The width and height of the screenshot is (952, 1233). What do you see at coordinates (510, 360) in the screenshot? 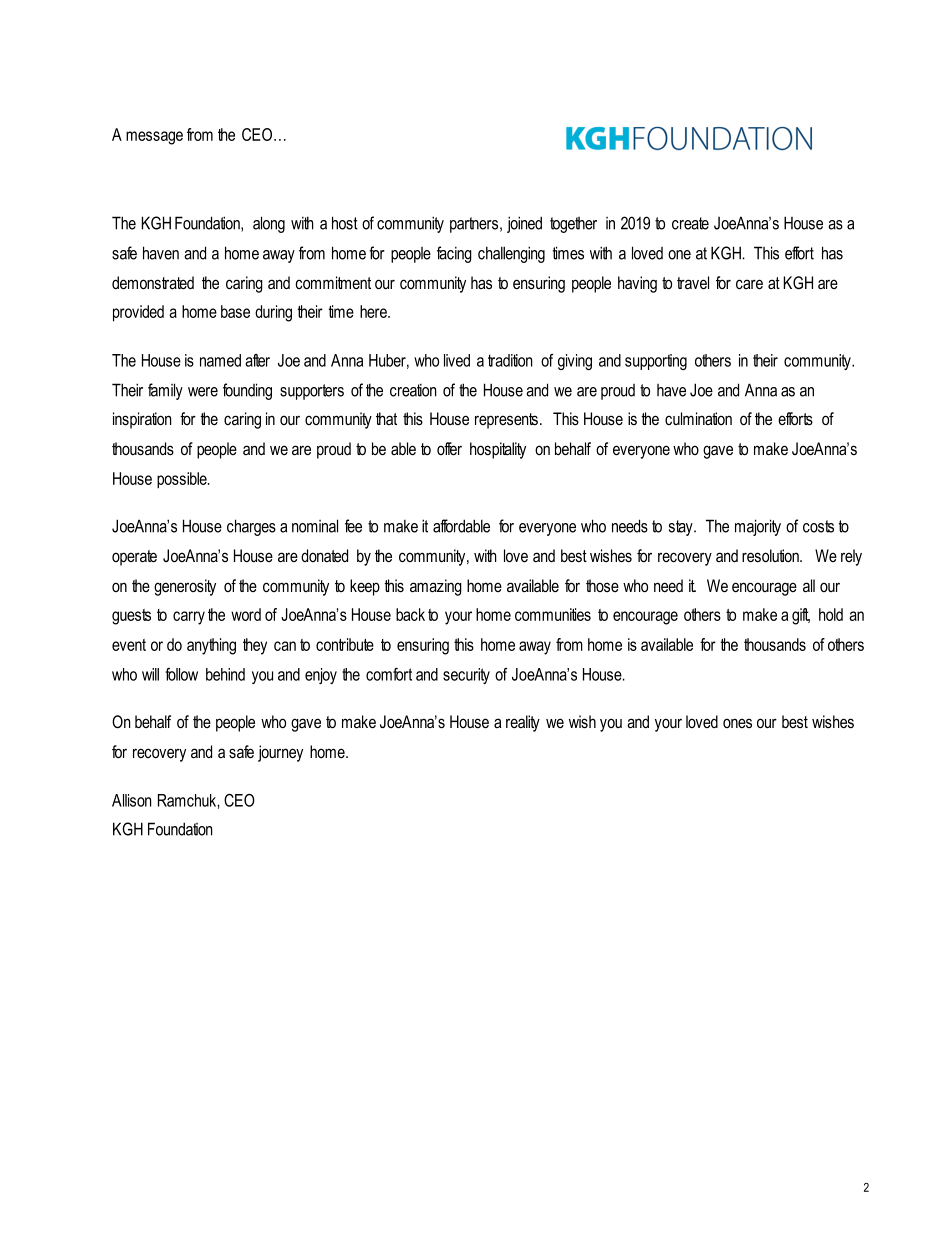
I see `tradition` at bounding box center [510, 360].
